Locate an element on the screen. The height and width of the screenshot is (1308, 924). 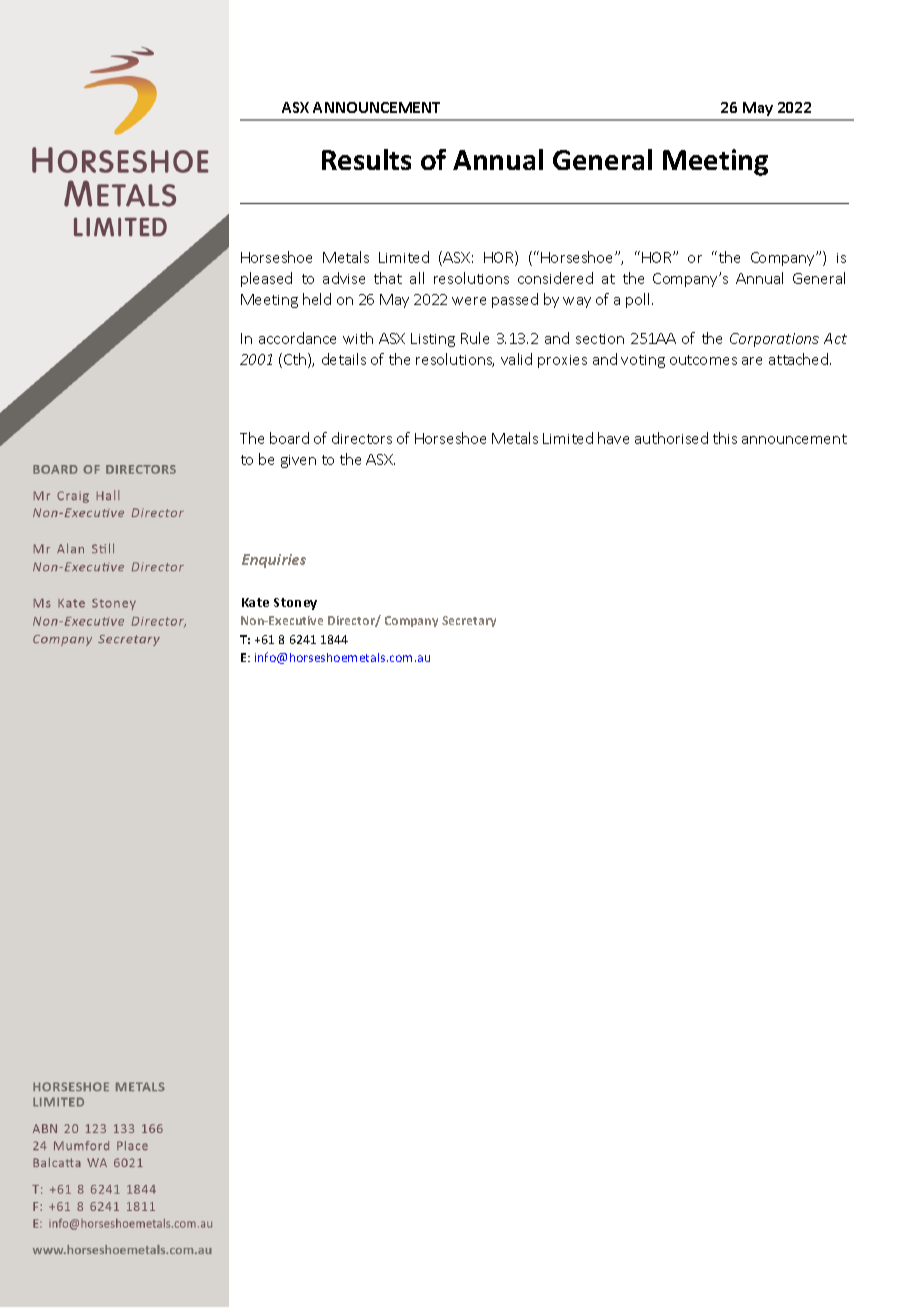
Secretary is located at coordinates (469, 621).
